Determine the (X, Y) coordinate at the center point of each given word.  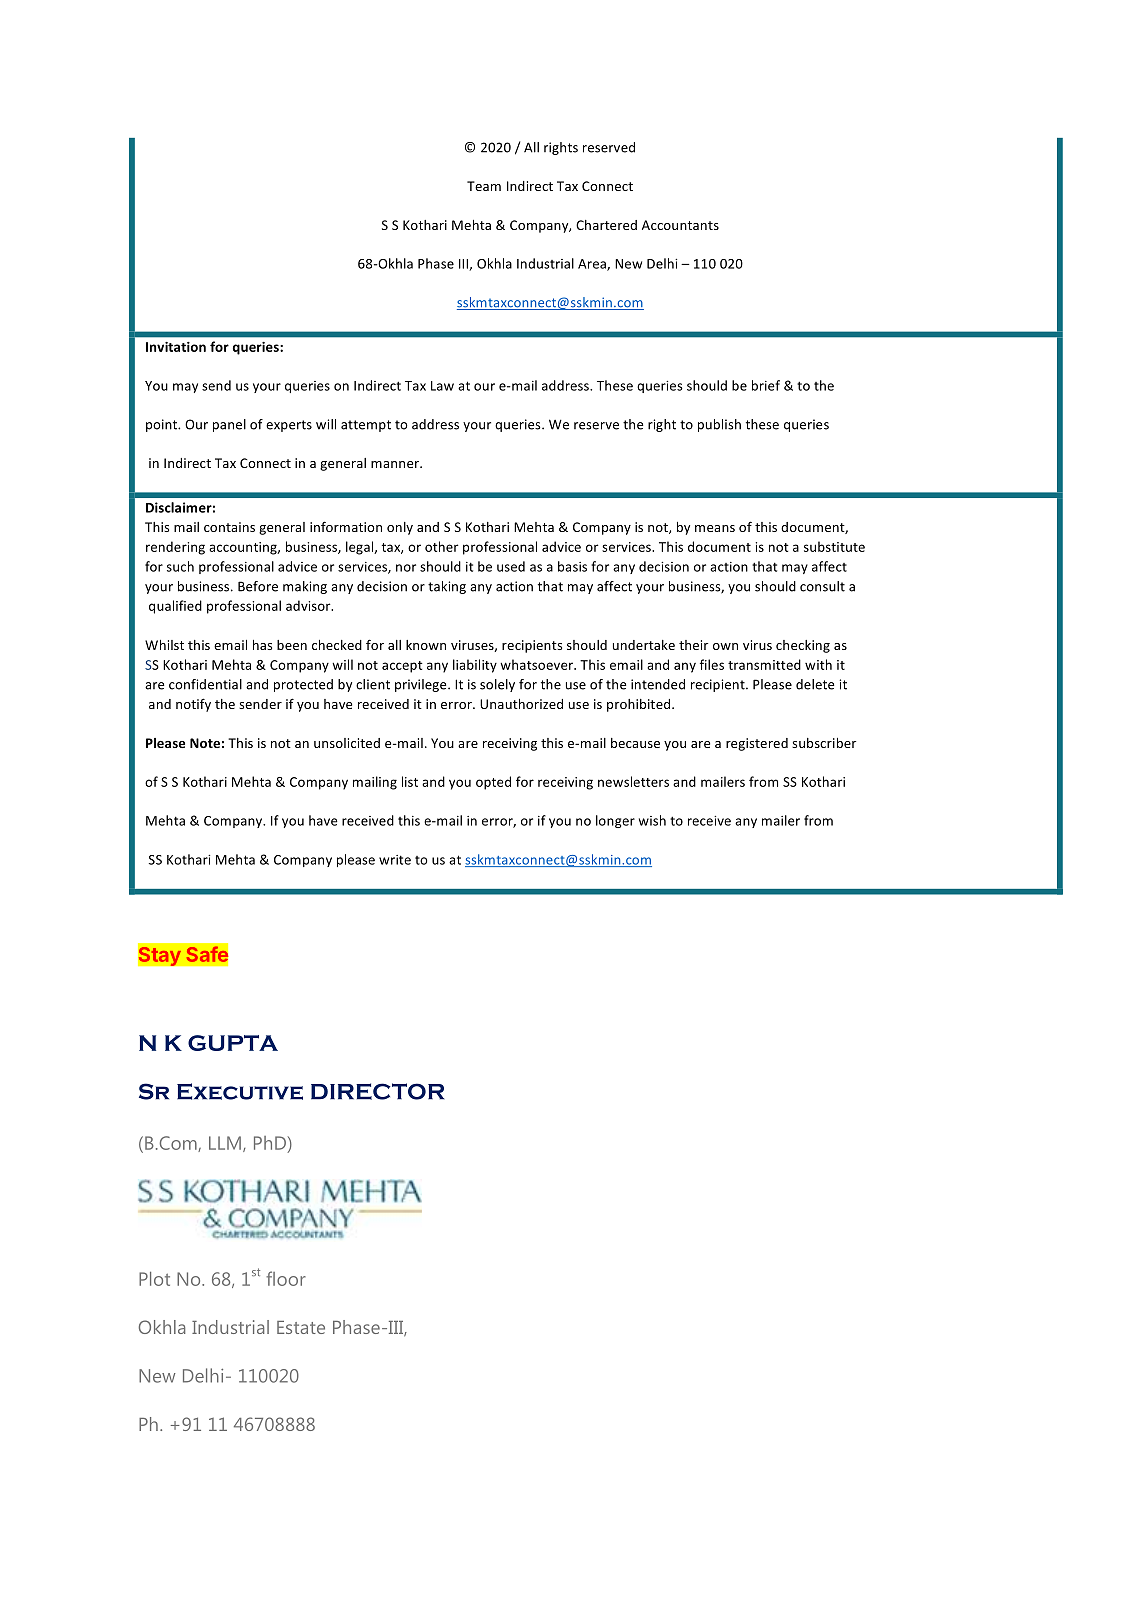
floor (286, 1278)
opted (493, 783)
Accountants (680, 225)
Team (484, 186)
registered (757, 744)
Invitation (176, 347)
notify (193, 705)
